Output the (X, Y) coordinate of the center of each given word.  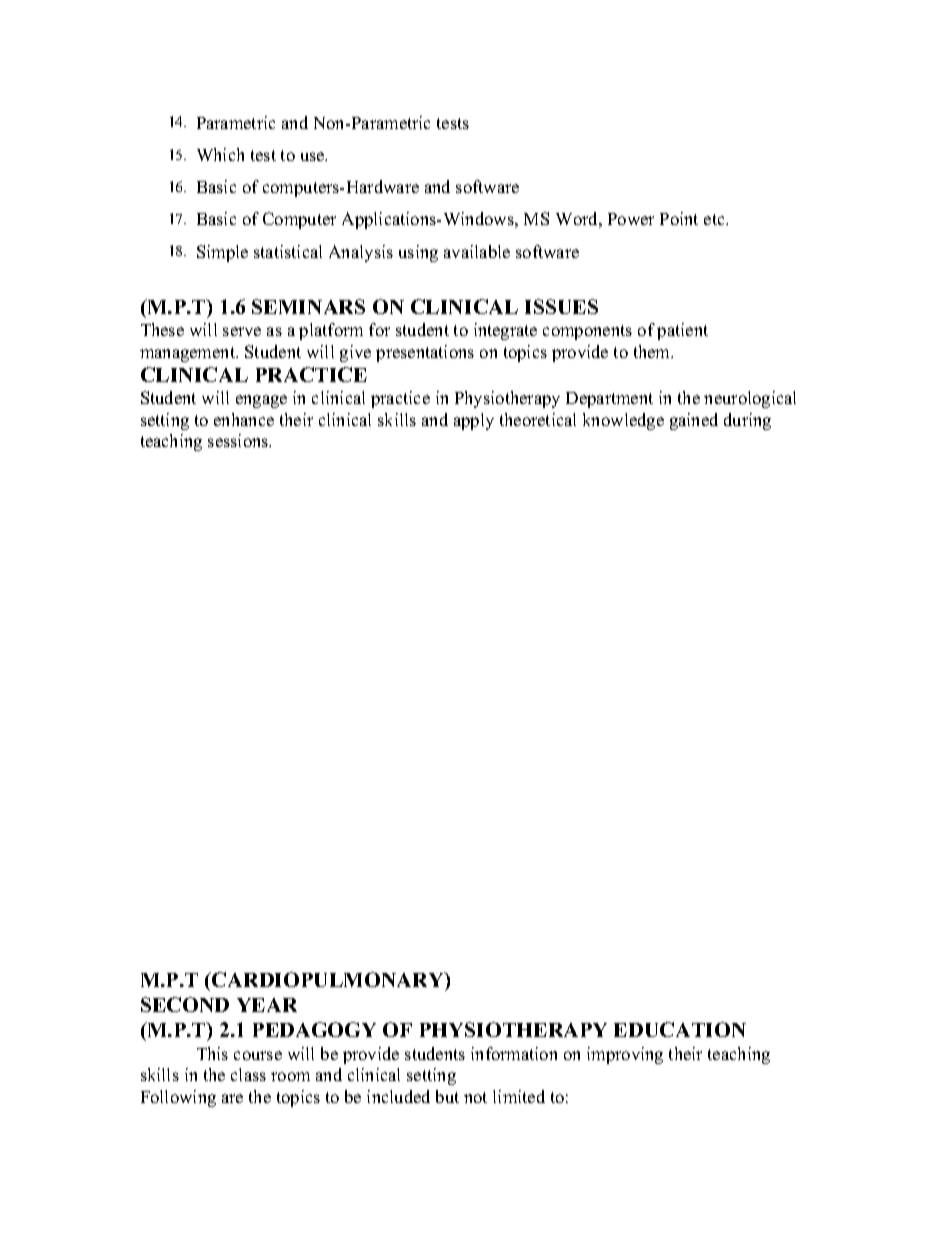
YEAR (267, 1005)
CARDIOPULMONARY (328, 979)
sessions (239, 440)
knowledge (623, 421)
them (653, 351)
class (248, 1074)
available (477, 251)
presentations (425, 353)
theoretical (538, 419)
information (514, 1053)
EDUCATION (680, 1029)
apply (474, 421)
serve (242, 331)
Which (220, 154)
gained (694, 421)
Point (679, 218)
